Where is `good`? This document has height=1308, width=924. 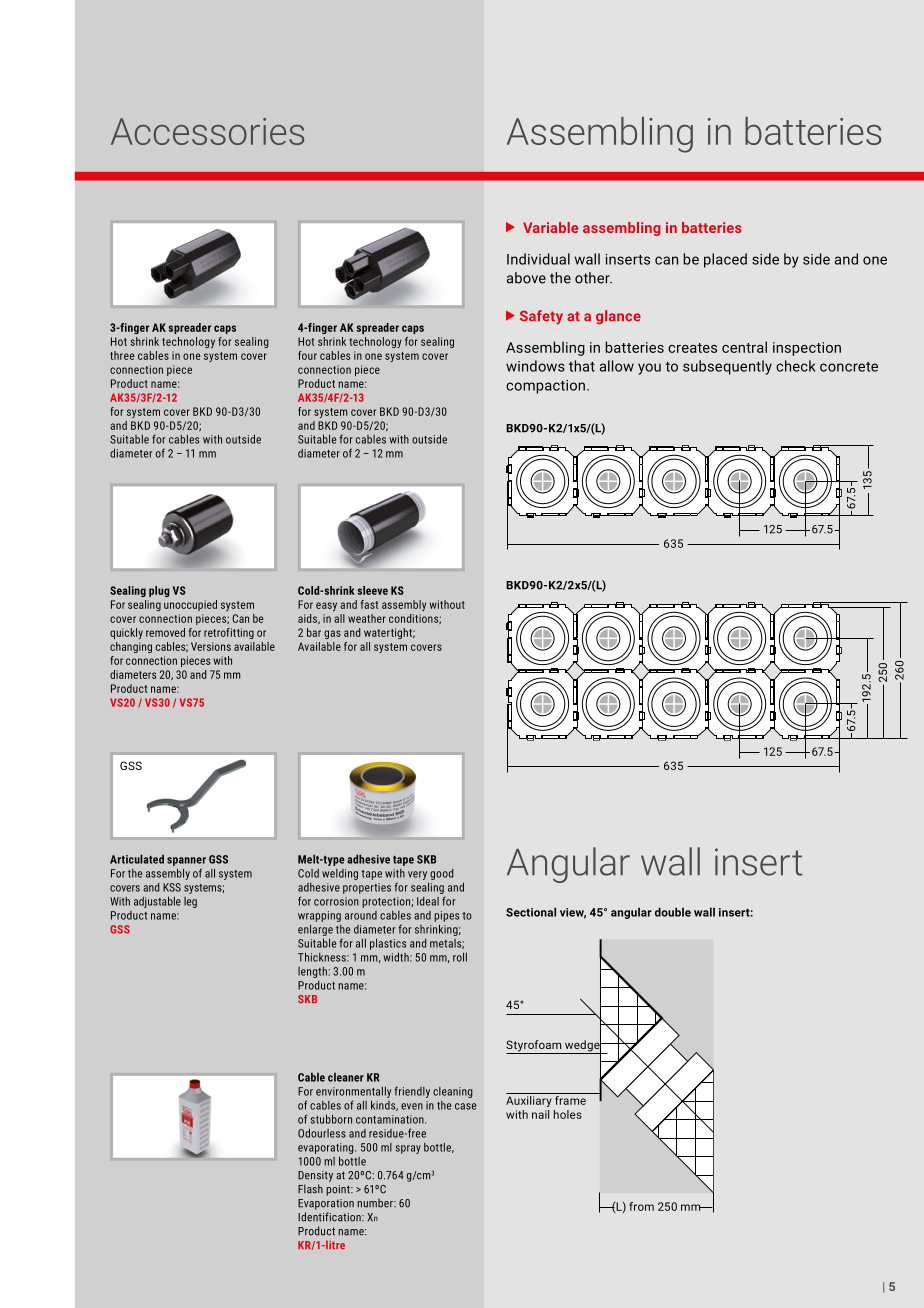 good is located at coordinates (442, 874).
